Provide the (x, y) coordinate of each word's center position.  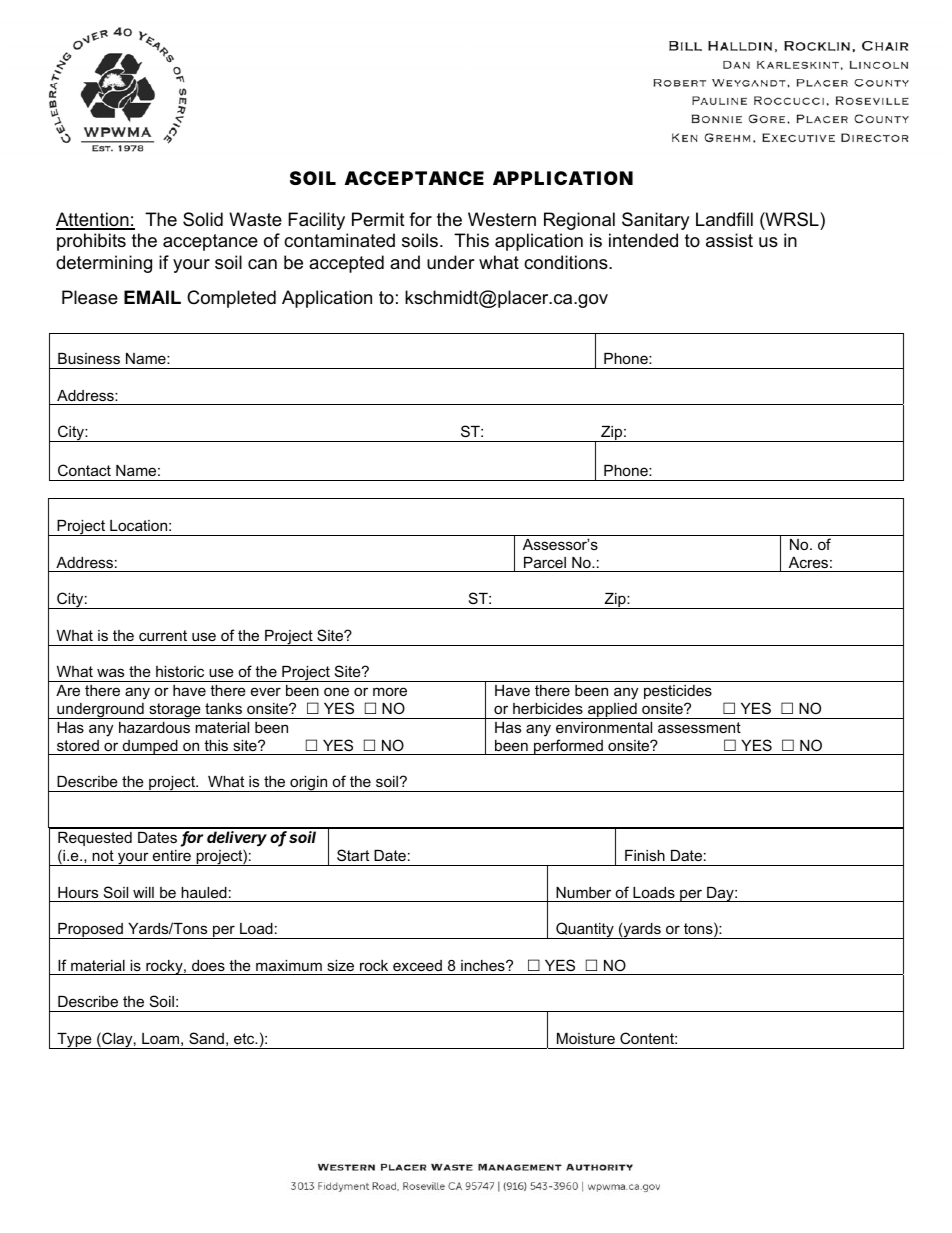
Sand (206, 1038)
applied (612, 711)
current (163, 635)
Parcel (545, 562)
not (103, 855)
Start (353, 855)
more (390, 691)
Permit (378, 219)
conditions (567, 262)
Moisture (586, 1038)
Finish (645, 855)
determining (104, 264)
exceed (417, 965)
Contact (84, 470)
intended (643, 240)
